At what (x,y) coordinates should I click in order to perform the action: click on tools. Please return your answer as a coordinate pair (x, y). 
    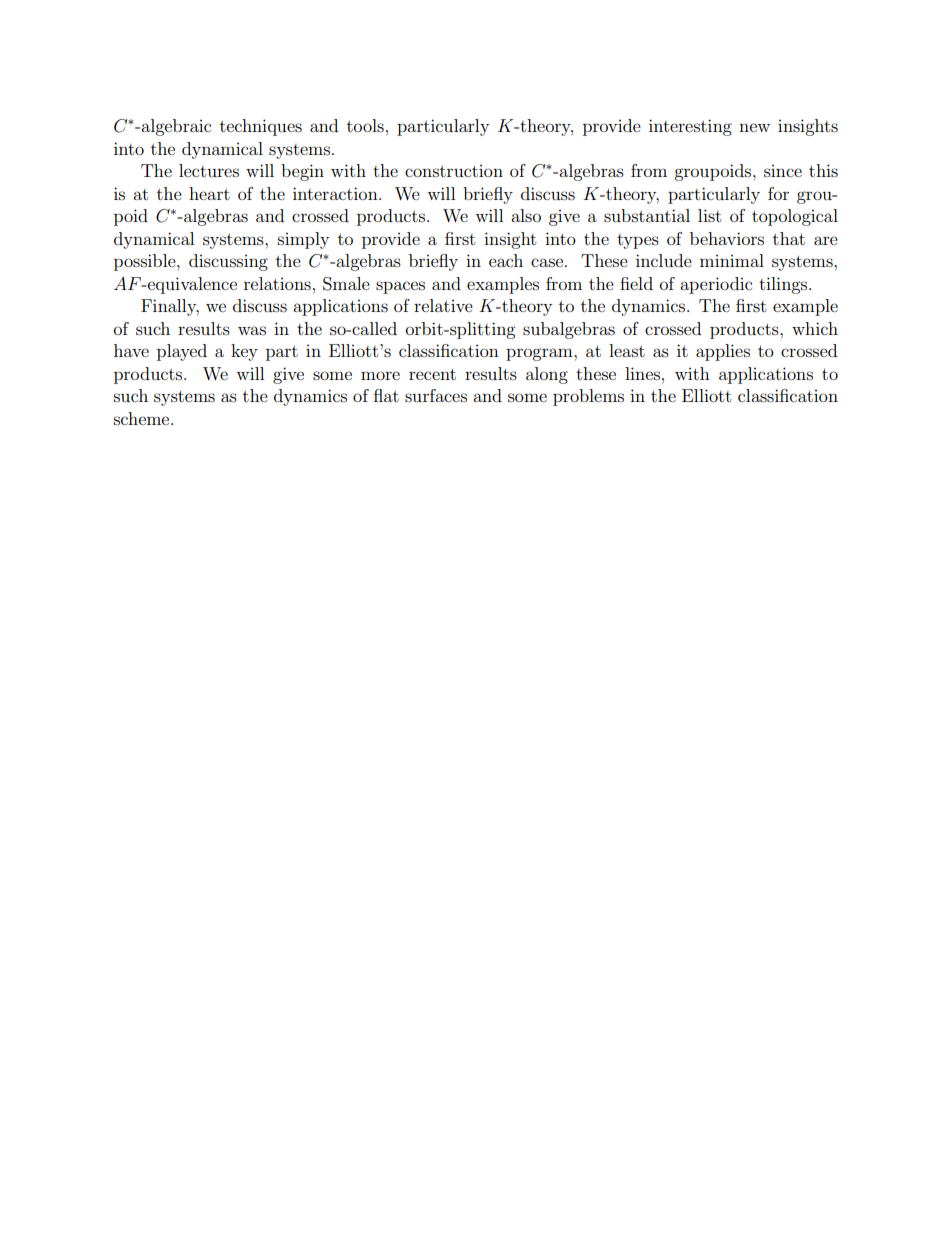
    Looking at the image, I should click on (365, 125).
